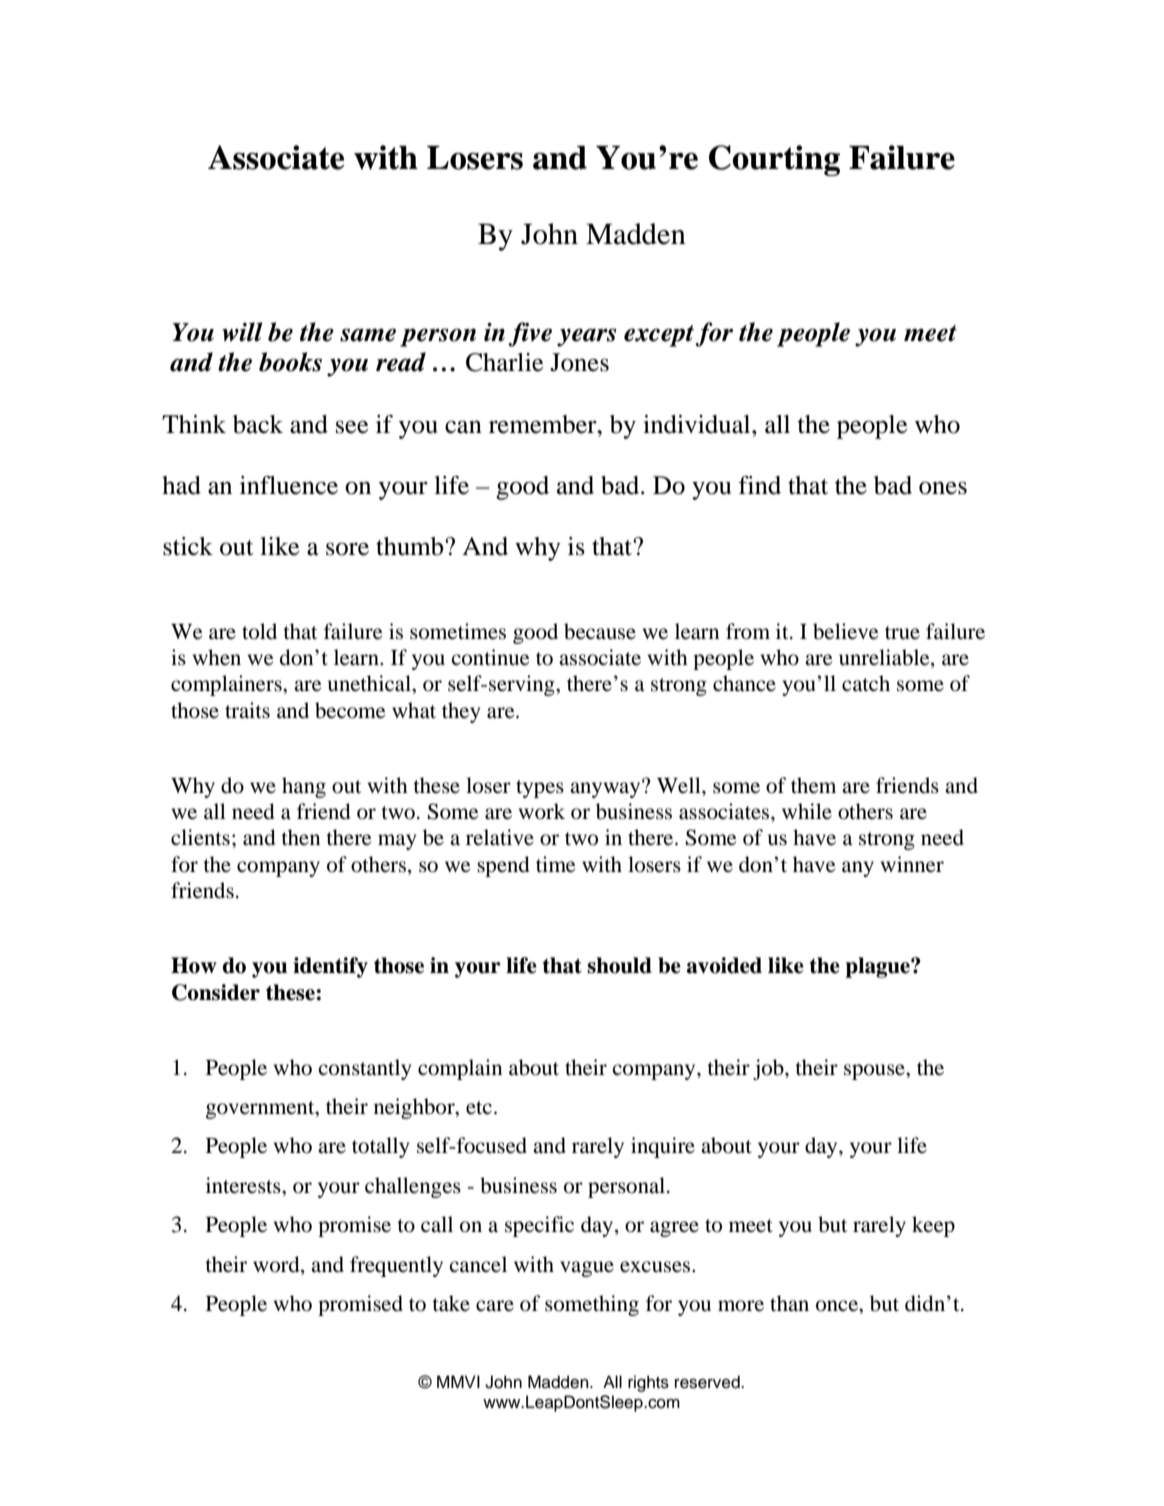 This screenshot has width=1164, height=1506. I want to click on word, so click(277, 1264).
